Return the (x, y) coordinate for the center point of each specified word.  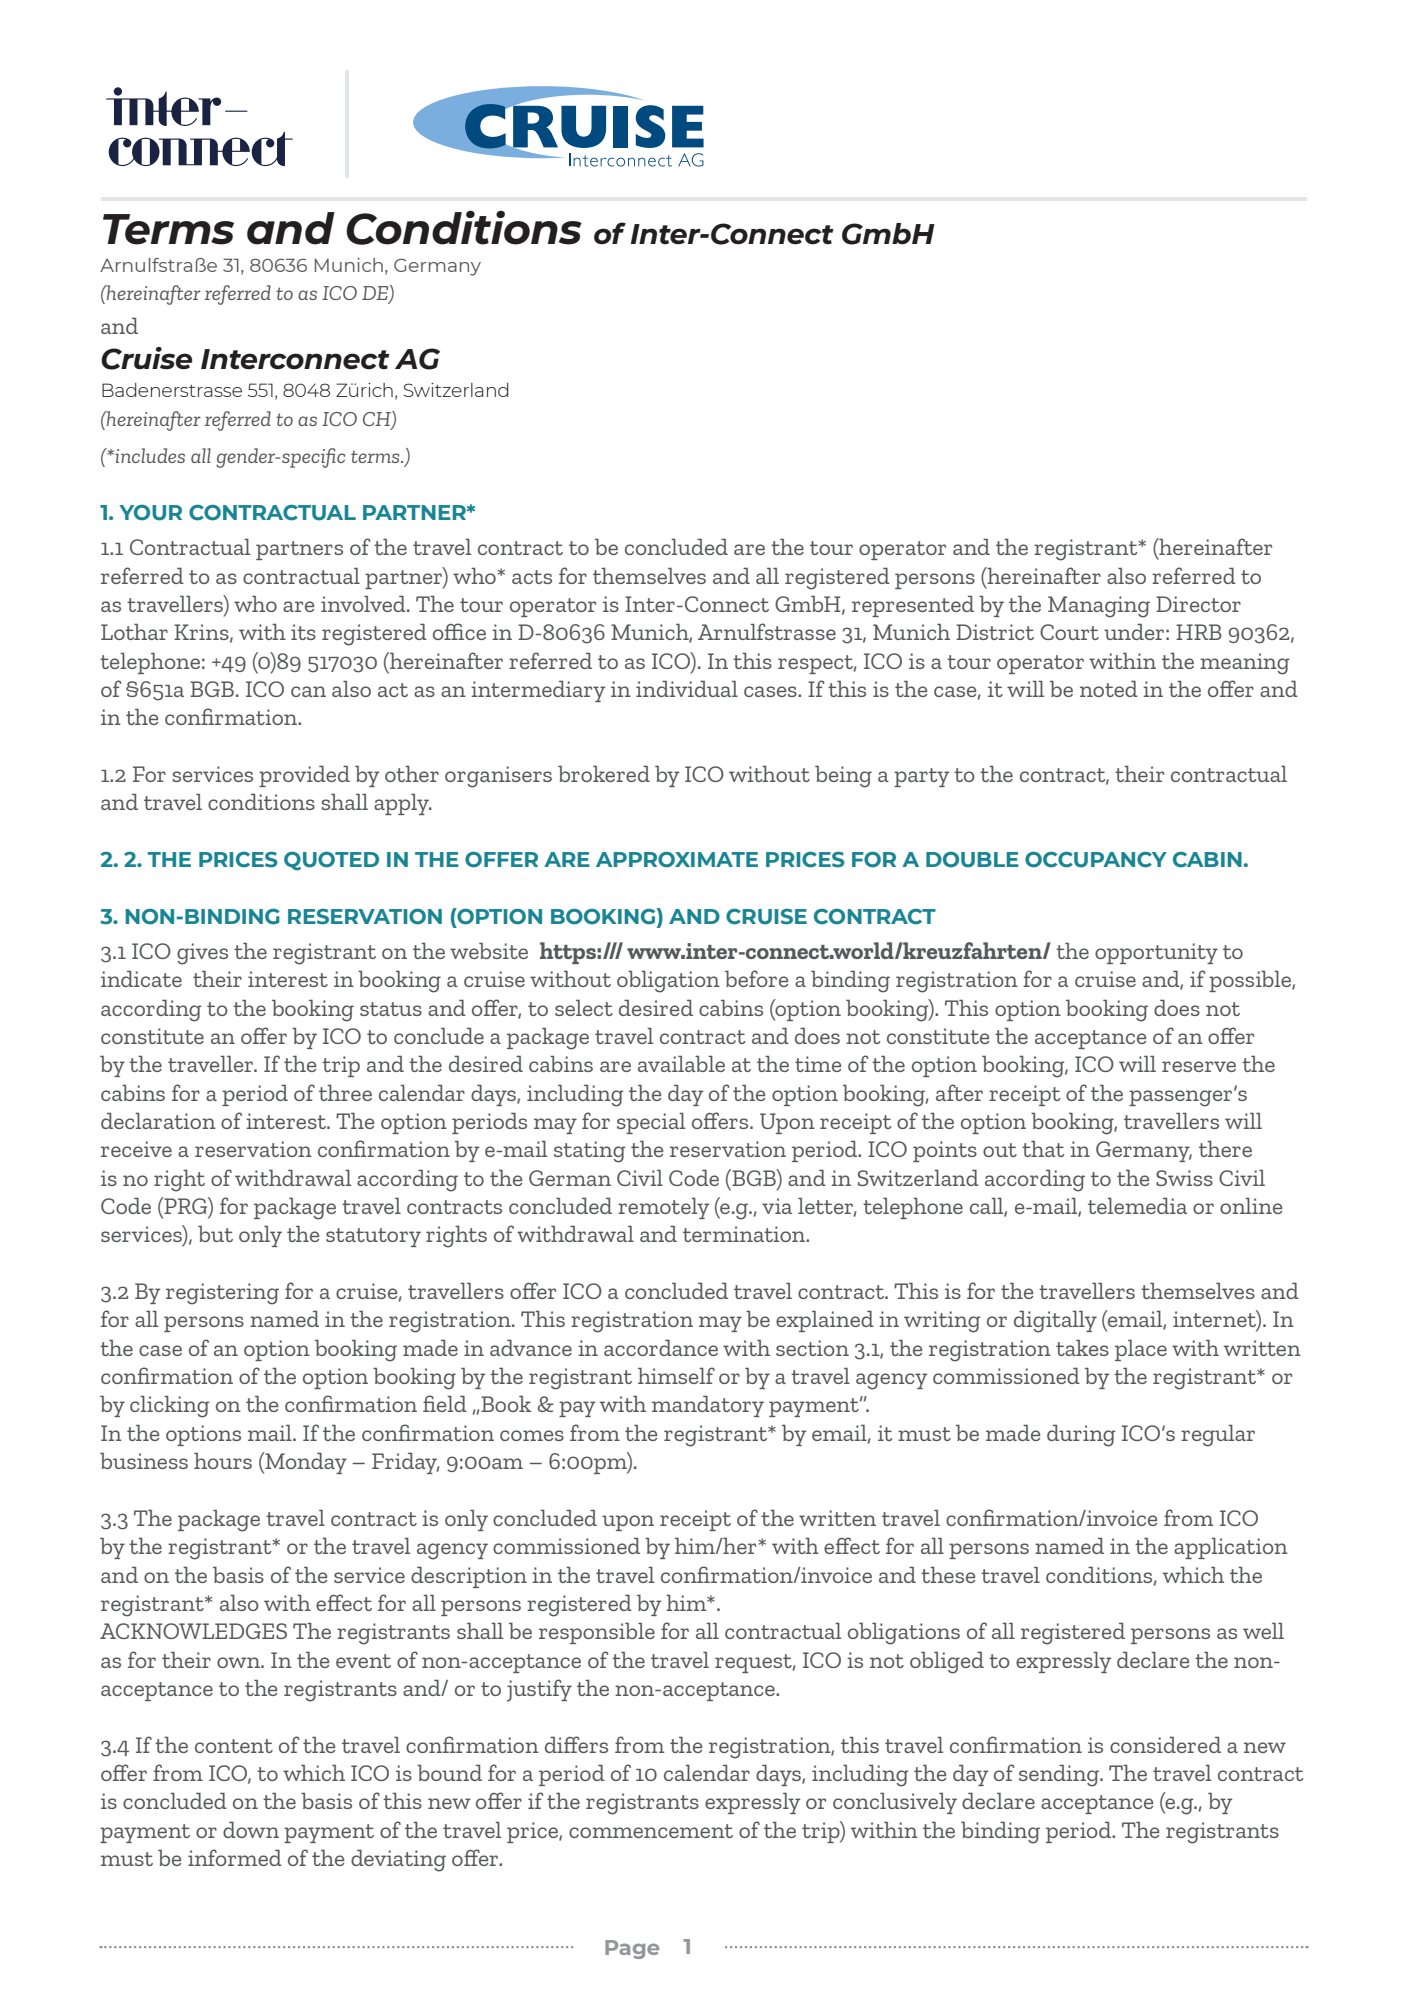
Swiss (1184, 1178)
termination (745, 1234)
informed (235, 1857)
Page (632, 1949)
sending (1060, 1775)
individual (687, 688)
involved (364, 603)
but (215, 1233)
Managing (1099, 607)
